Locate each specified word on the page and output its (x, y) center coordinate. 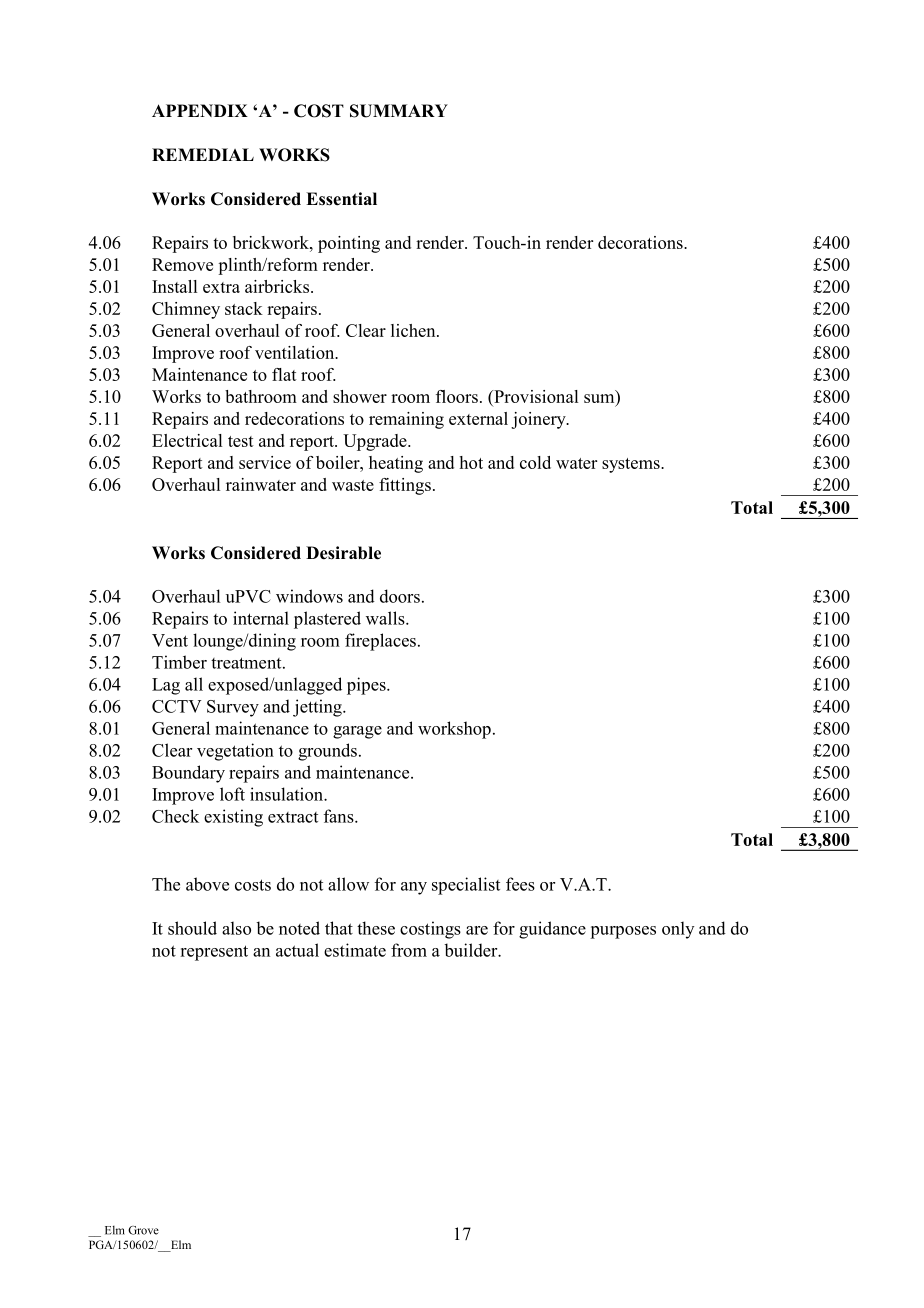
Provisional (535, 396)
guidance (552, 930)
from (409, 950)
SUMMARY (399, 111)
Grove (143, 1230)
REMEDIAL (203, 154)
